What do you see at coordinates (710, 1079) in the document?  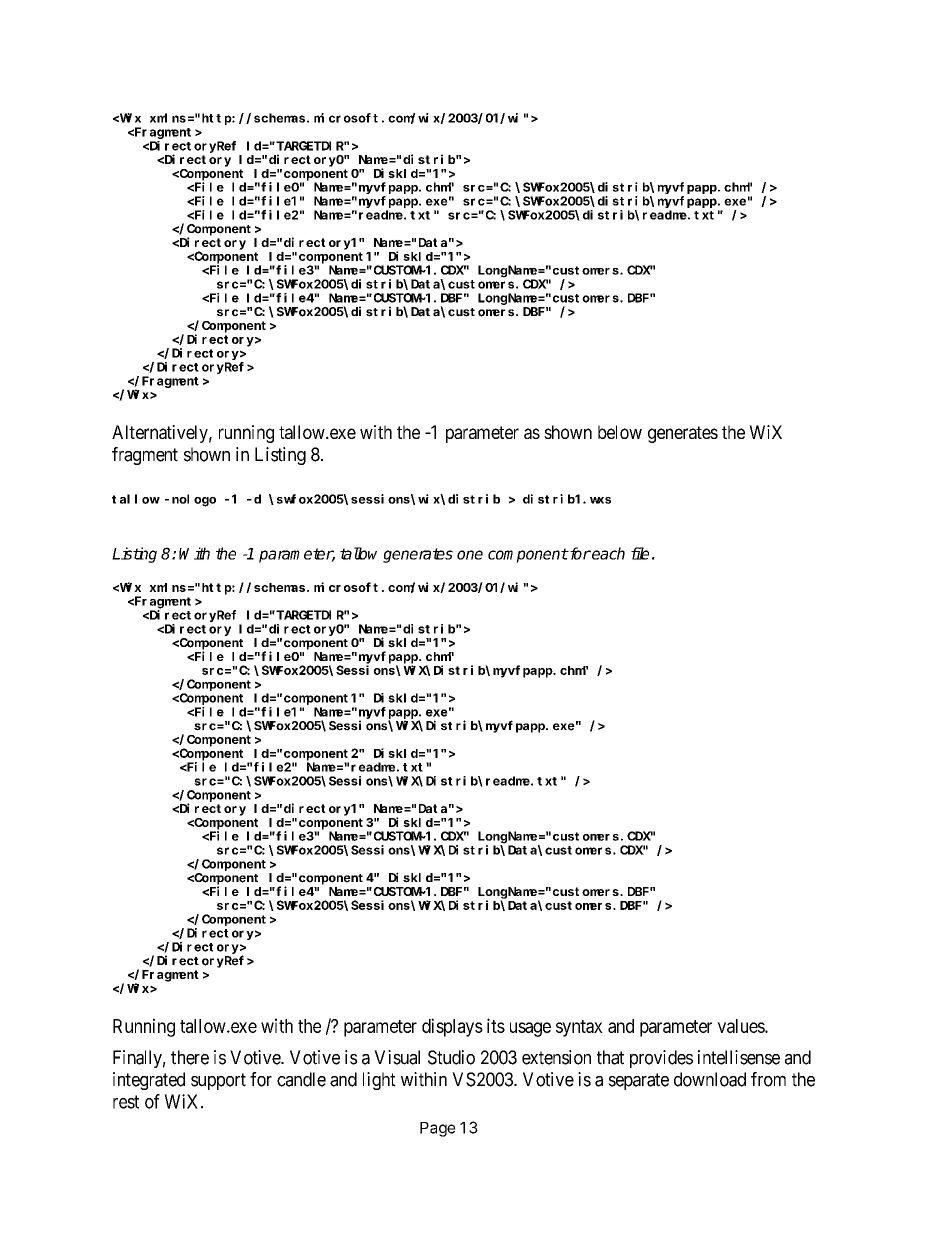 I see `download` at bounding box center [710, 1079].
